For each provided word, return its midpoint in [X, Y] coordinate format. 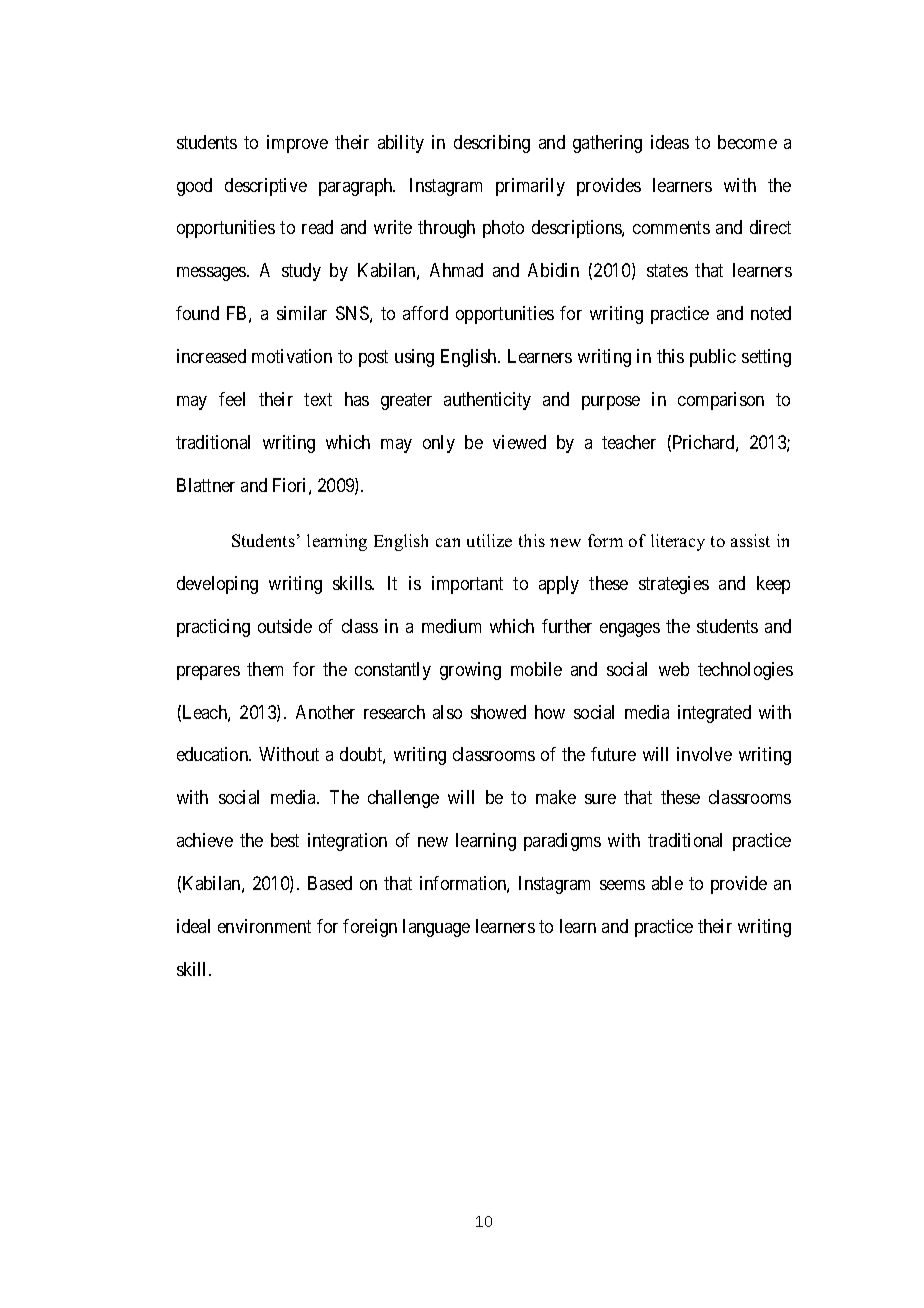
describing [492, 144]
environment [264, 926]
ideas [670, 142]
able [667, 883]
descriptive [266, 187]
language [436, 928]
